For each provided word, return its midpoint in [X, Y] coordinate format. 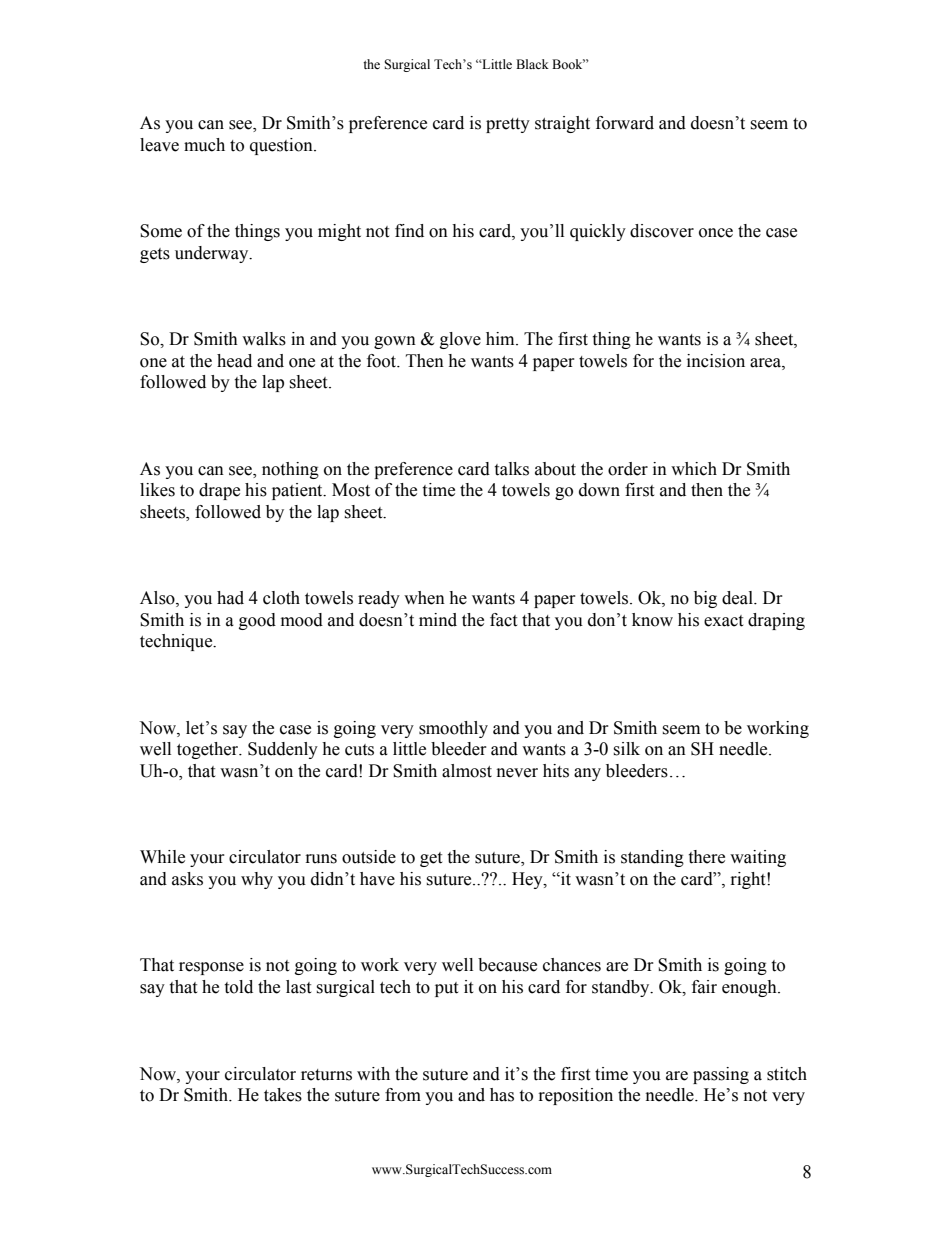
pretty [508, 125]
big [705, 599]
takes [283, 1095]
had [230, 598]
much [204, 145]
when [424, 598]
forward [625, 123]
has [502, 1095]
